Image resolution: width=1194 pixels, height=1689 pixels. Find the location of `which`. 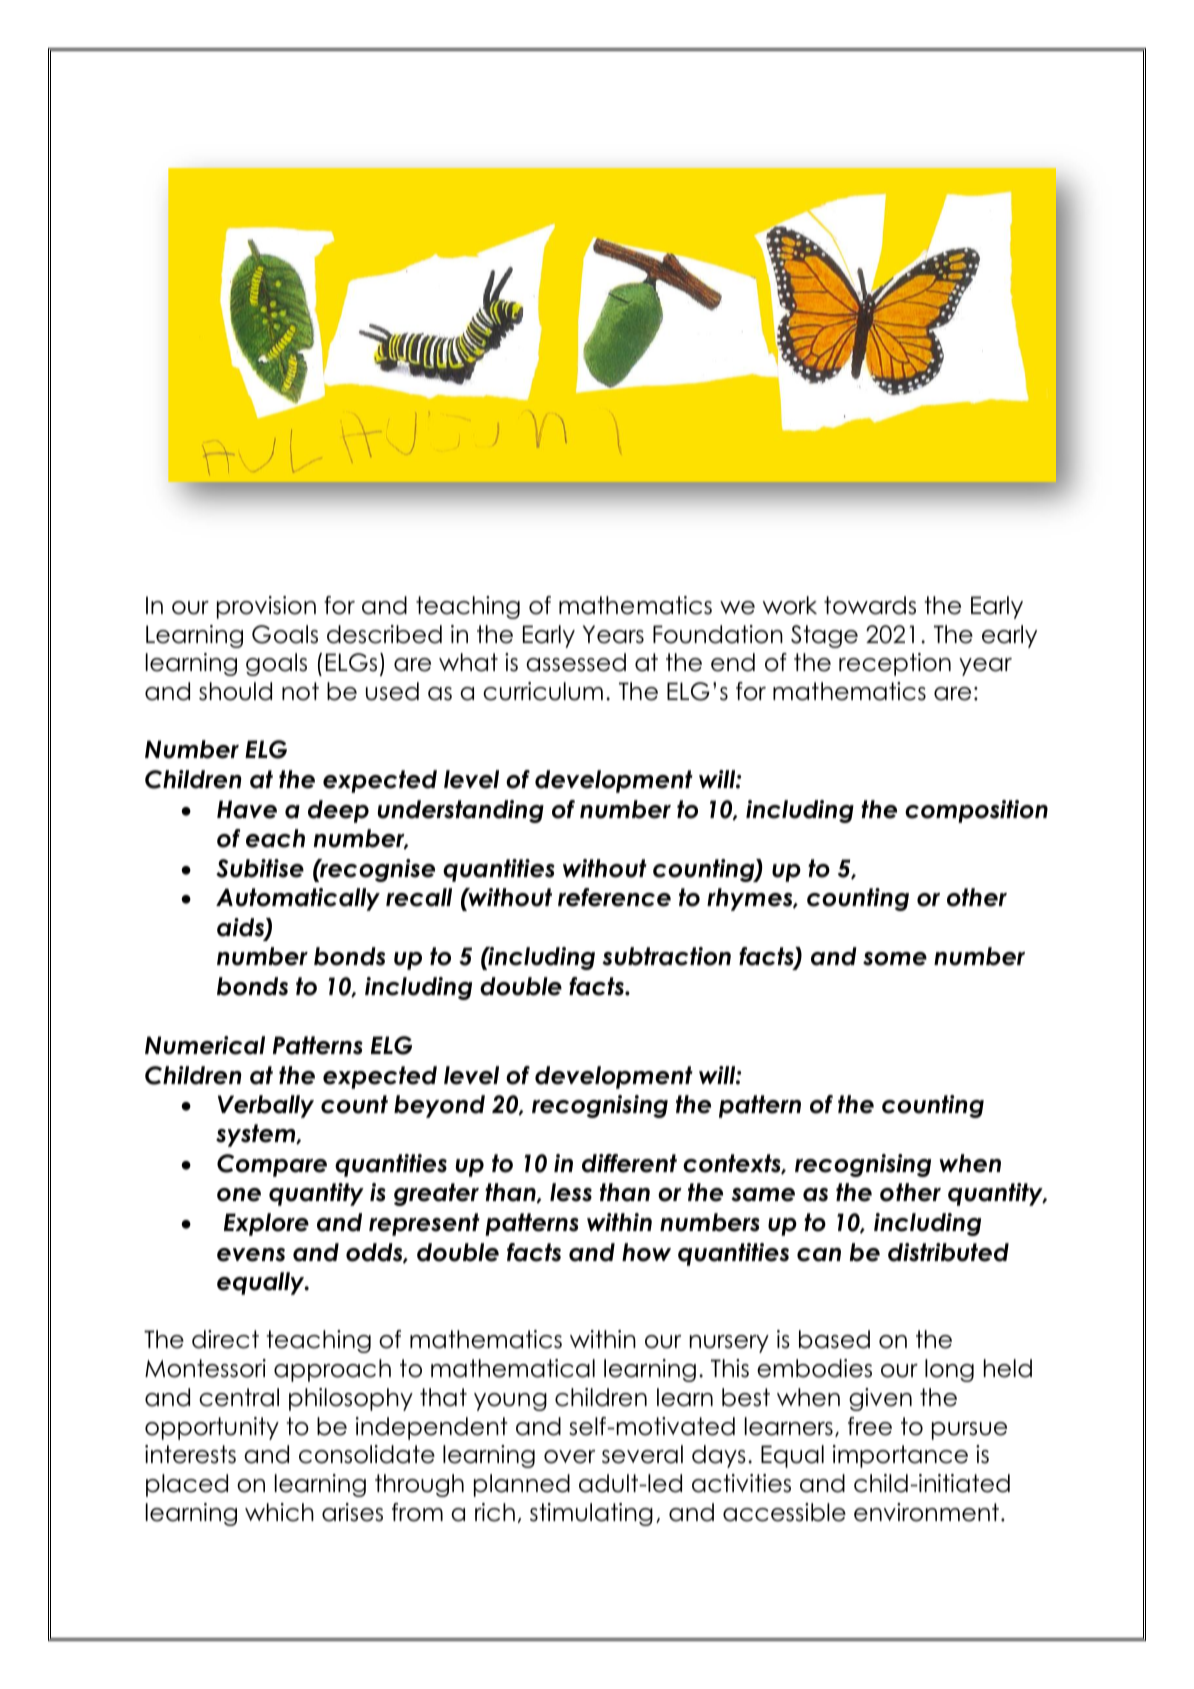

which is located at coordinates (279, 1512).
